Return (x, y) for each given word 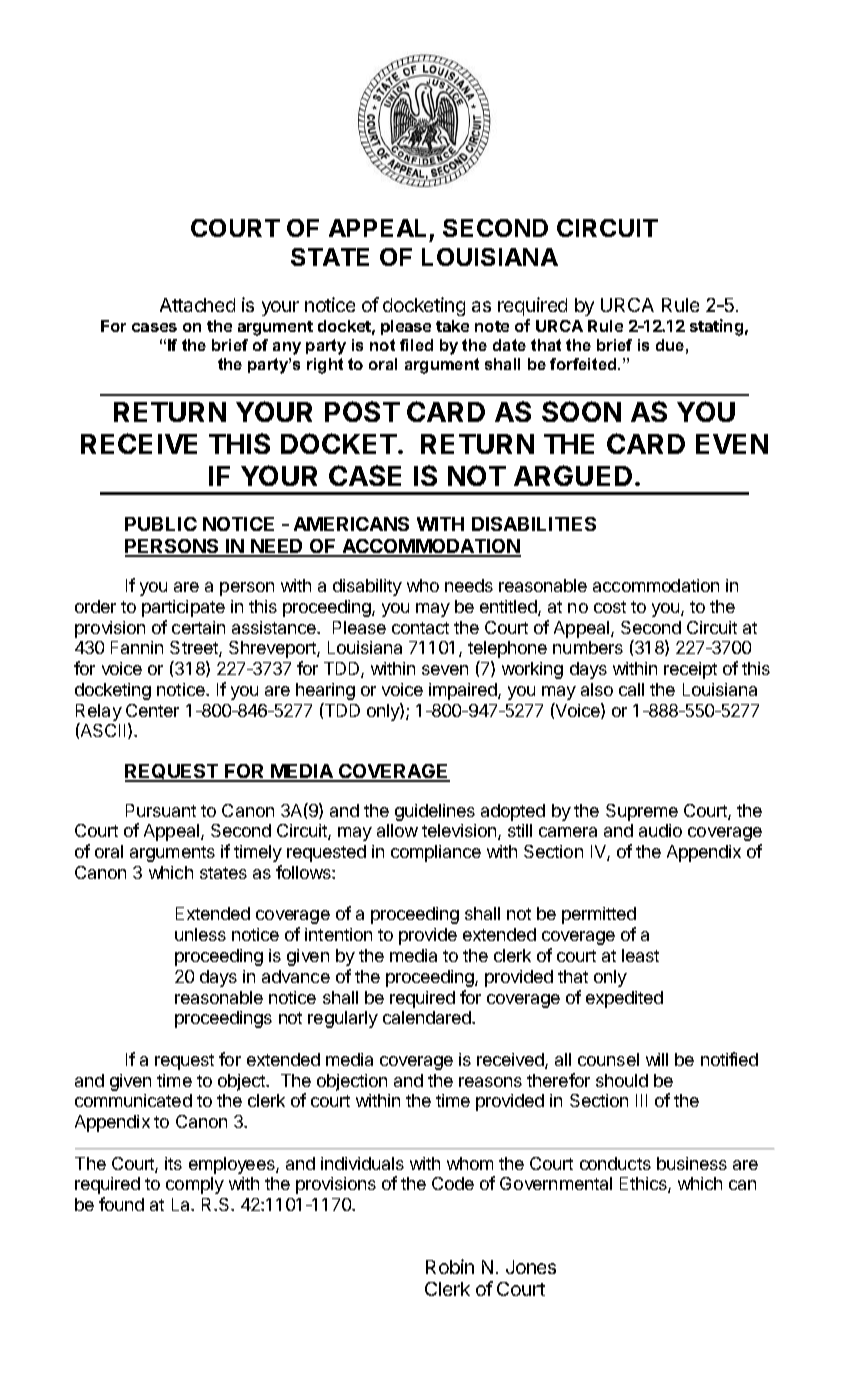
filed (416, 345)
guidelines (435, 812)
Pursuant (161, 810)
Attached (197, 305)
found (121, 1204)
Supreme (642, 812)
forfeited (584, 364)
